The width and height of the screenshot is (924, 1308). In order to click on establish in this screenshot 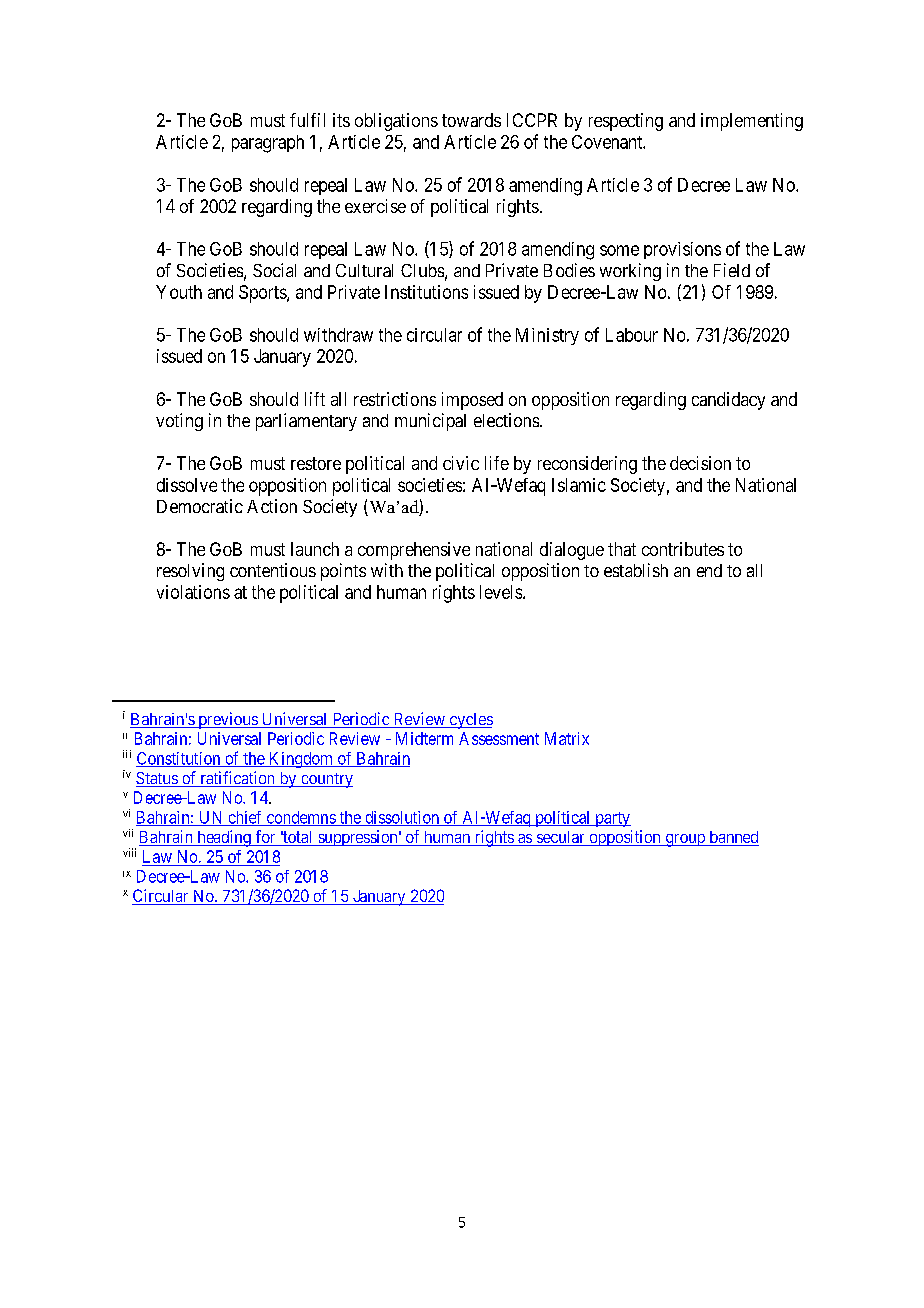, I will do `click(636, 570)`.
